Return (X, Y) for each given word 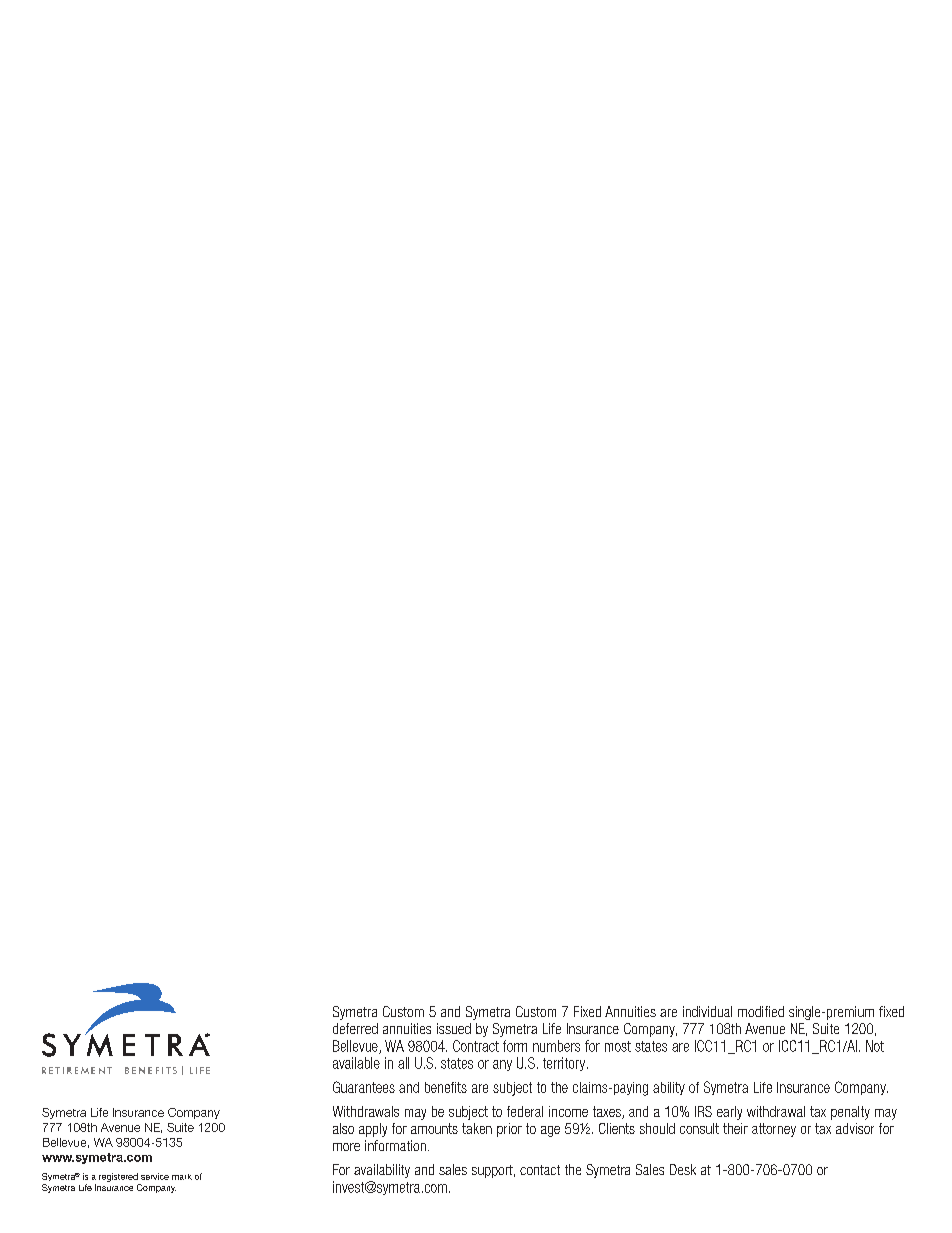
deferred (355, 1028)
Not (875, 1046)
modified (761, 1011)
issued (454, 1028)
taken (477, 1128)
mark (182, 1177)
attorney (774, 1130)
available (356, 1063)
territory (565, 1064)
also (343, 1128)
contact (540, 1170)
